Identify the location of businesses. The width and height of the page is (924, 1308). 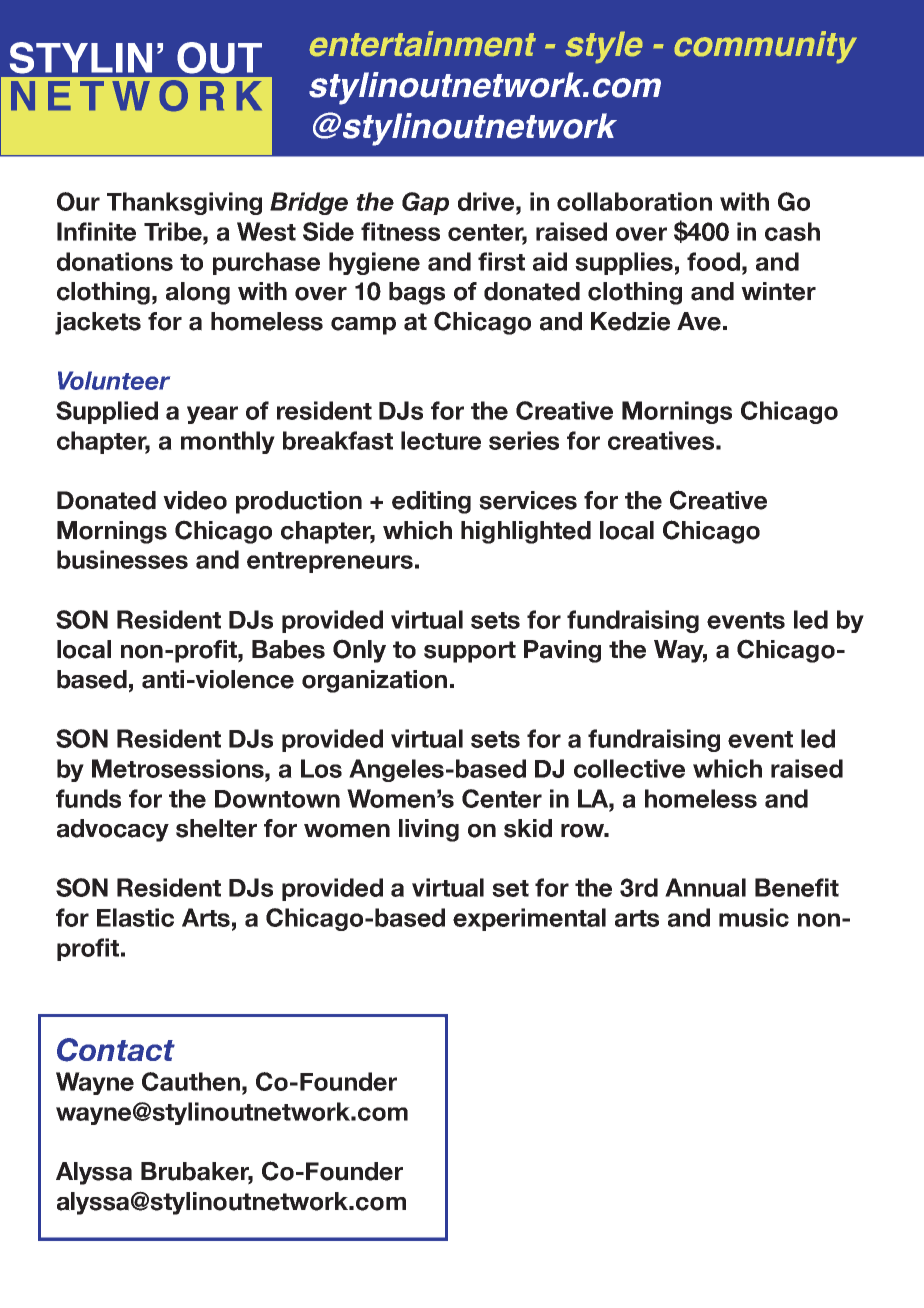
(122, 559).
